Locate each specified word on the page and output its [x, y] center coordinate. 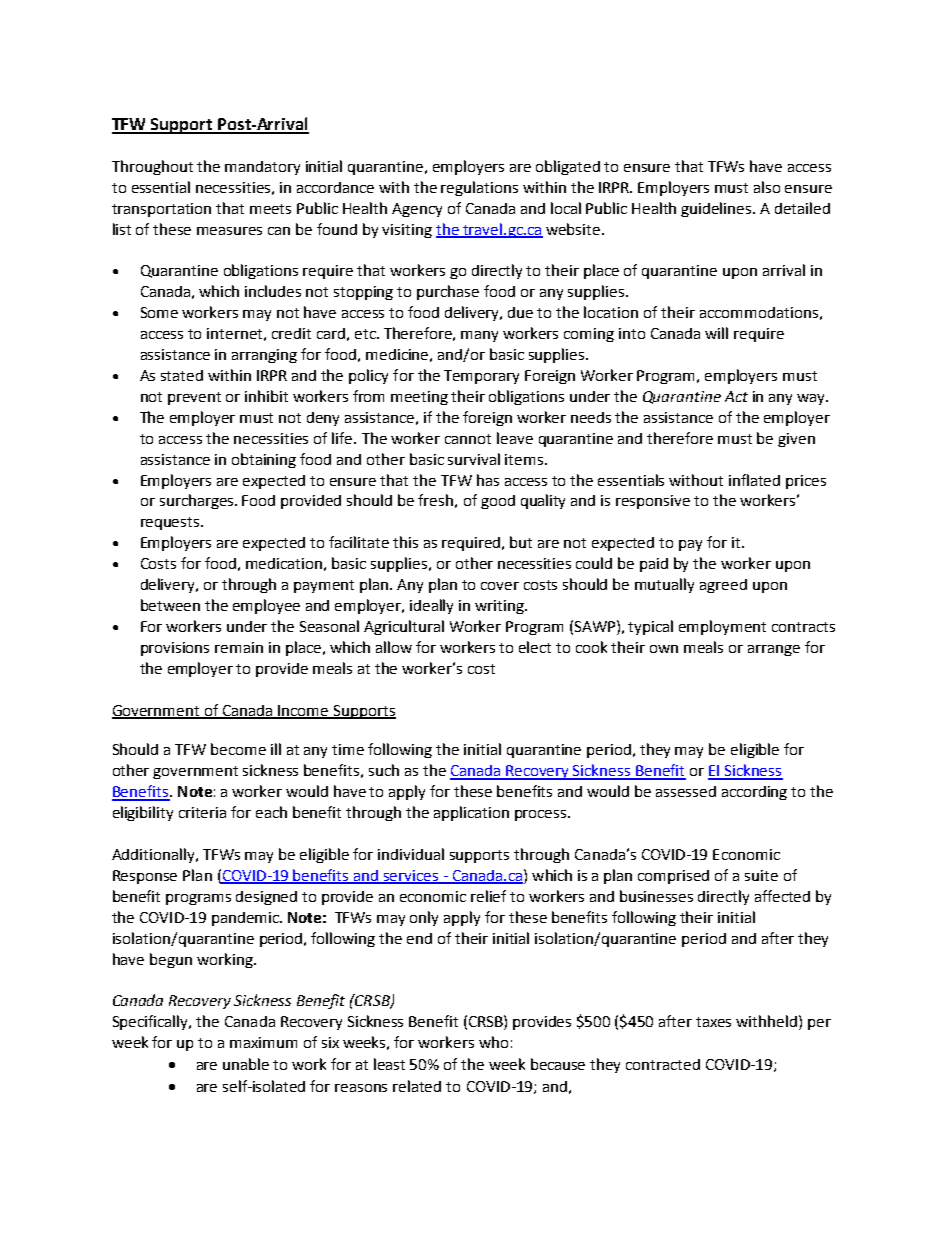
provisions [175, 649]
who [493, 1042]
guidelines [717, 209]
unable [246, 1064]
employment [722, 627]
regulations [479, 188]
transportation [161, 210]
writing [500, 607]
